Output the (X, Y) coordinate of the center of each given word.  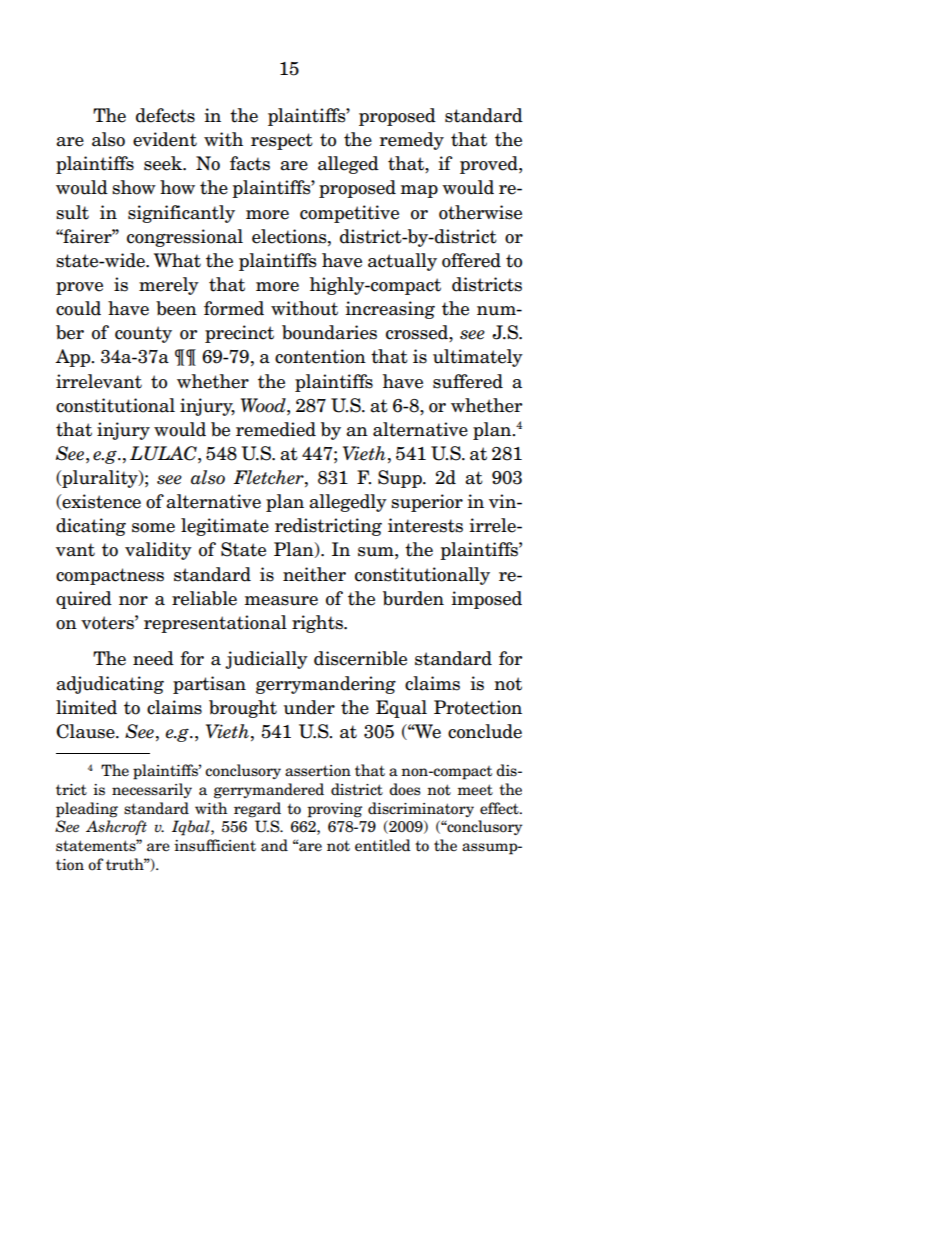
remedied (276, 429)
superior (427, 503)
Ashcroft (116, 827)
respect (282, 141)
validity (158, 551)
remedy (411, 141)
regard (257, 810)
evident (165, 139)
